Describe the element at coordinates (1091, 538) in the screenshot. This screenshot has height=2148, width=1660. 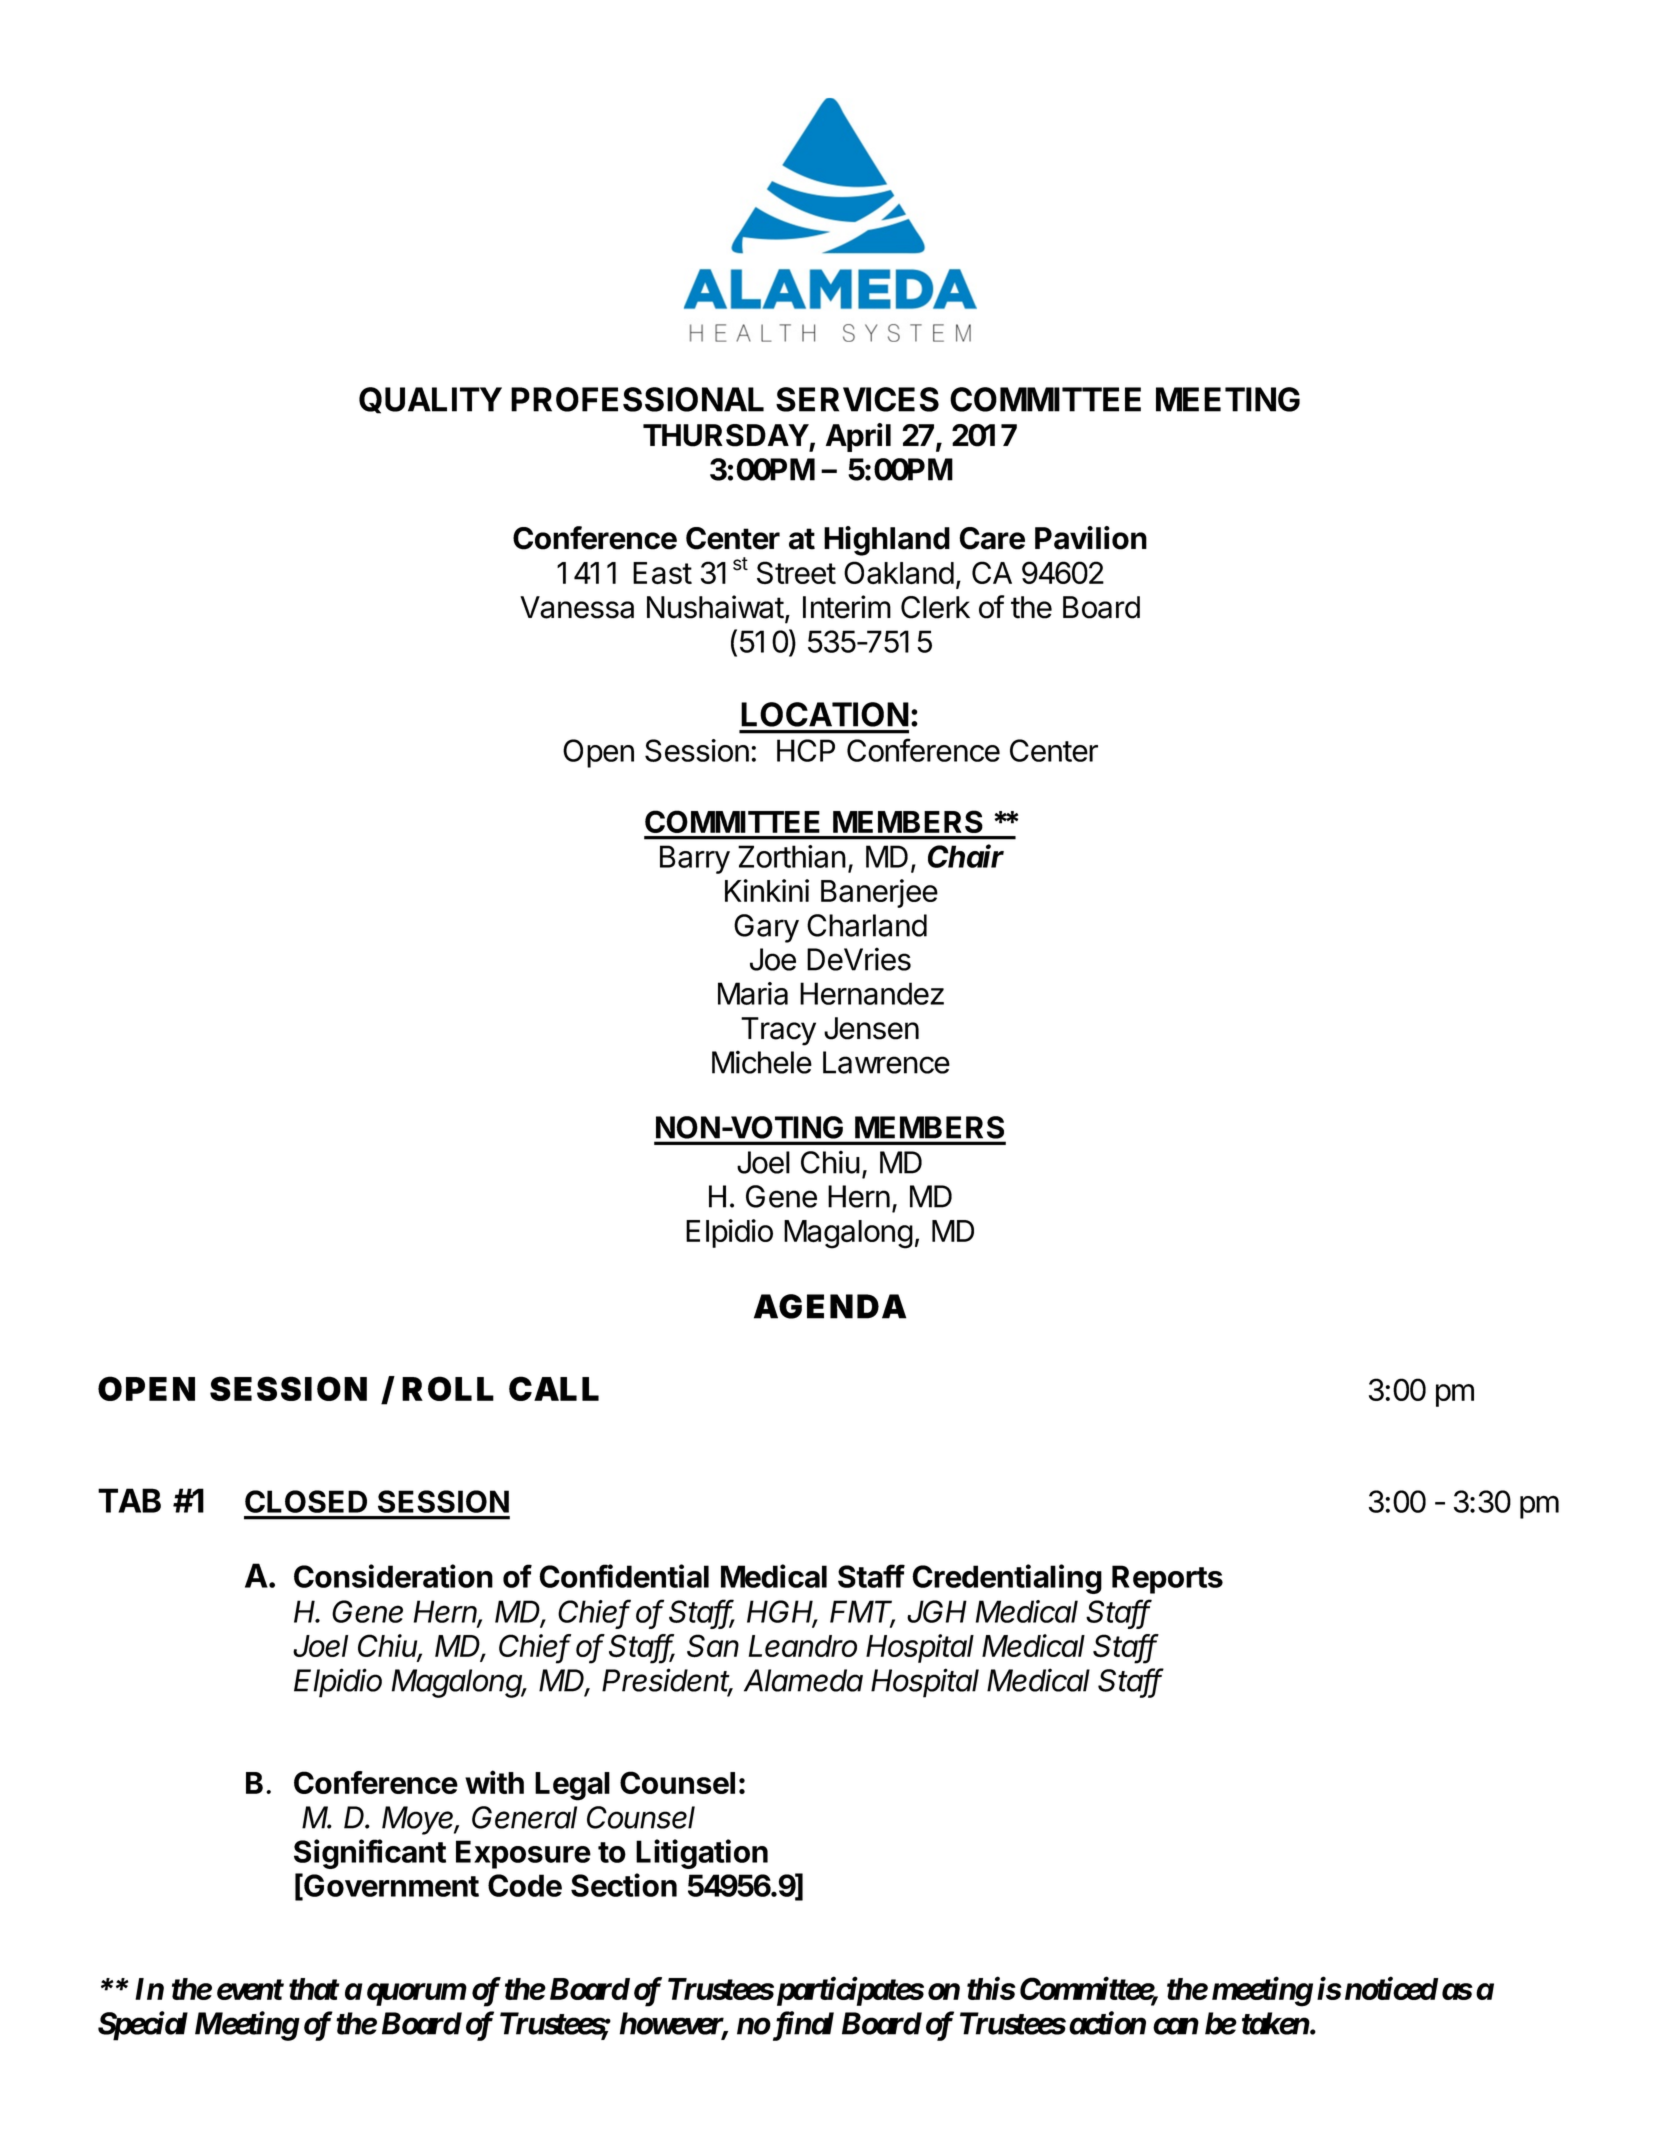
I see `Pavilion` at that location.
